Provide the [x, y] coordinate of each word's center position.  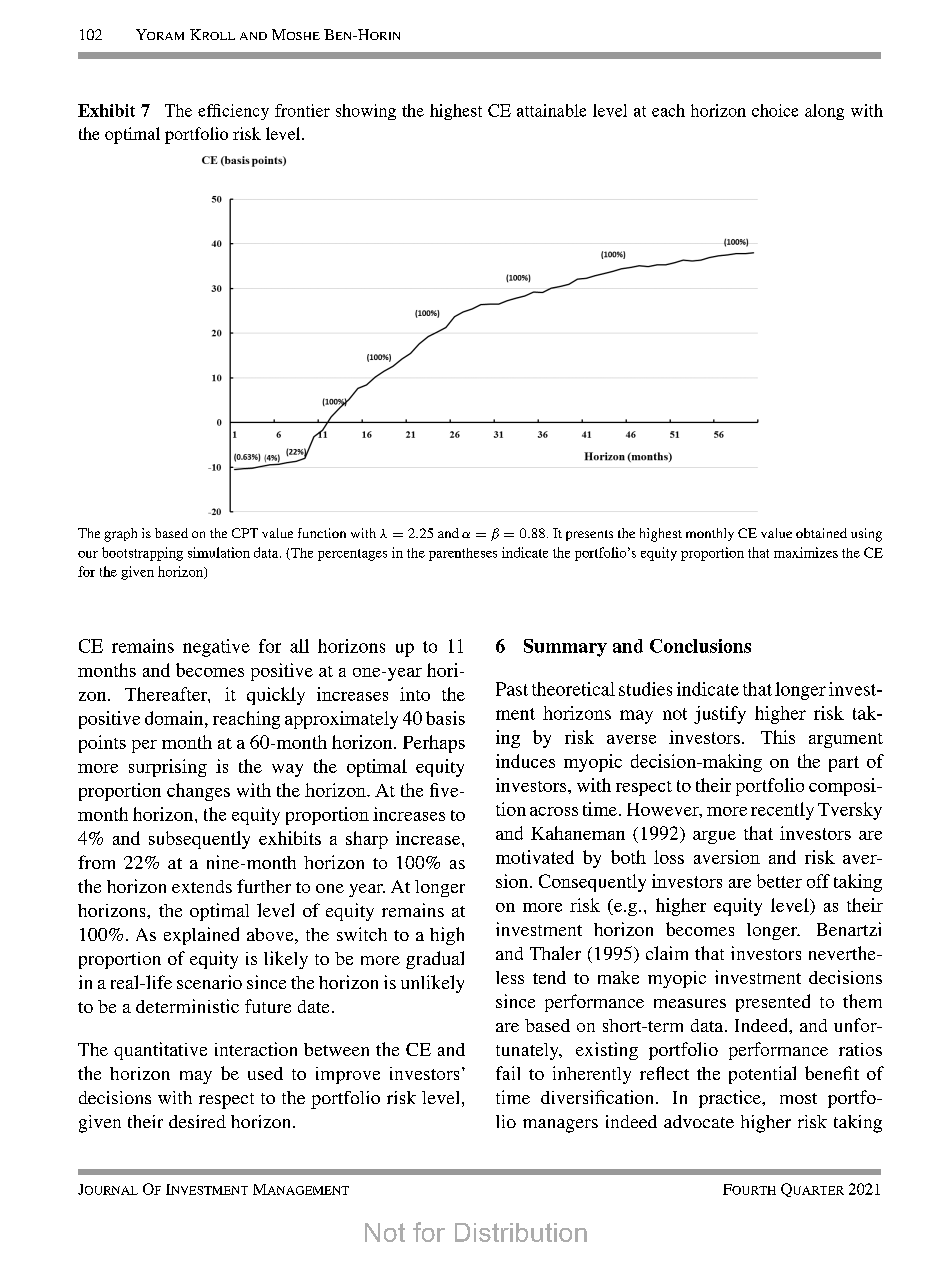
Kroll [212, 34]
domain [175, 718]
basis [445, 718]
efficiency [233, 112]
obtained [821, 533]
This [778, 737]
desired [197, 1121]
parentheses [463, 554]
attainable [551, 110]
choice [775, 110]
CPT [245, 533]
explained [201, 936]
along [824, 112]
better [779, 881]
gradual [435, 960]
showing [366, 112]
